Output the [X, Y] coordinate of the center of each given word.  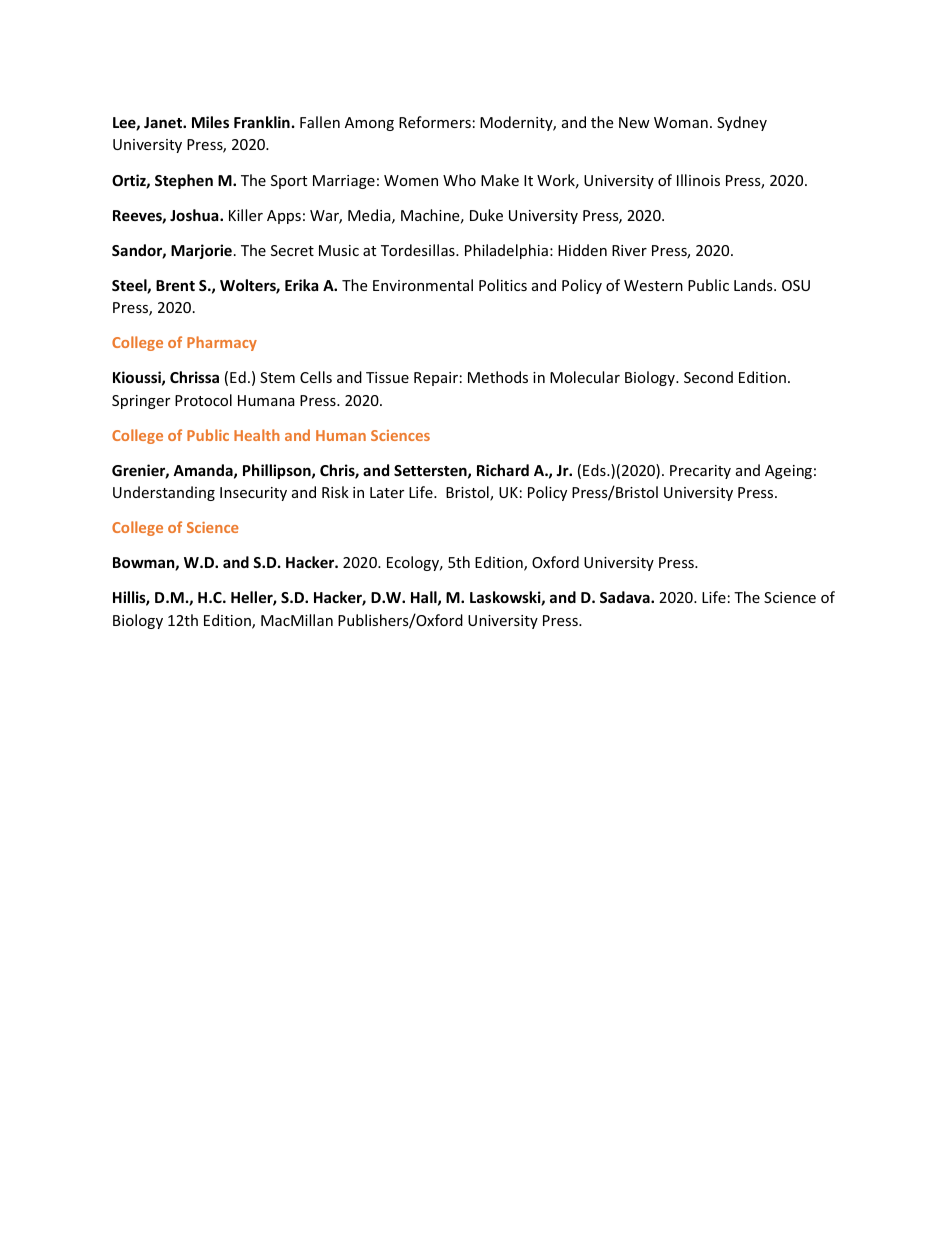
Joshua [195, 215]
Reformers [435, 122]
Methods [498, 377]
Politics [503, 285]
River [629, 250]
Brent [175, 285]
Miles [210, 122]
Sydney [742, 123]
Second [708, 377]
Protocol [203, 400]
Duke [486, 215]
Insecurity [253, 494]
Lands [754, 285]
